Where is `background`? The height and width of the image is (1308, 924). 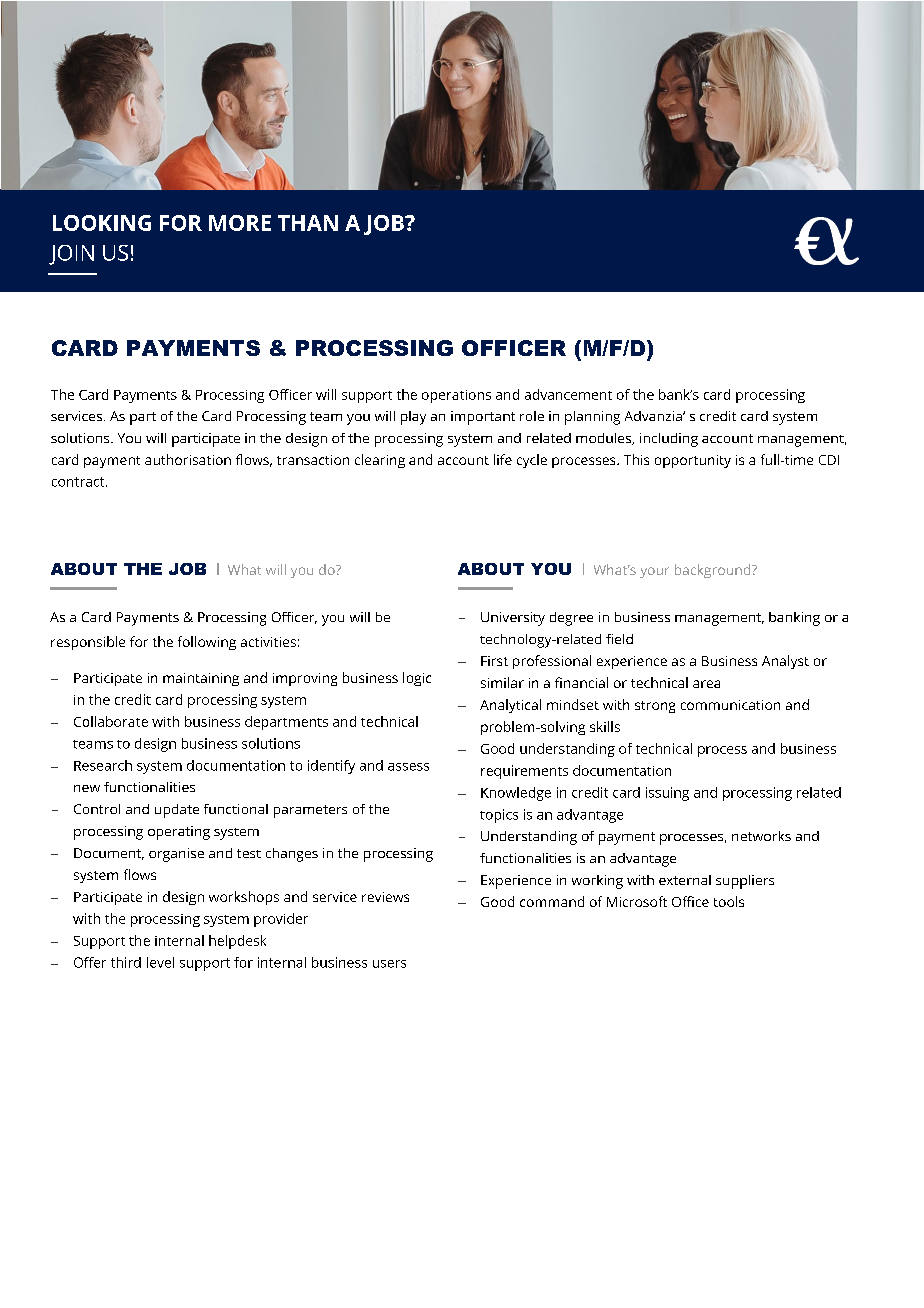 background is located at coordinates (714, 571).
